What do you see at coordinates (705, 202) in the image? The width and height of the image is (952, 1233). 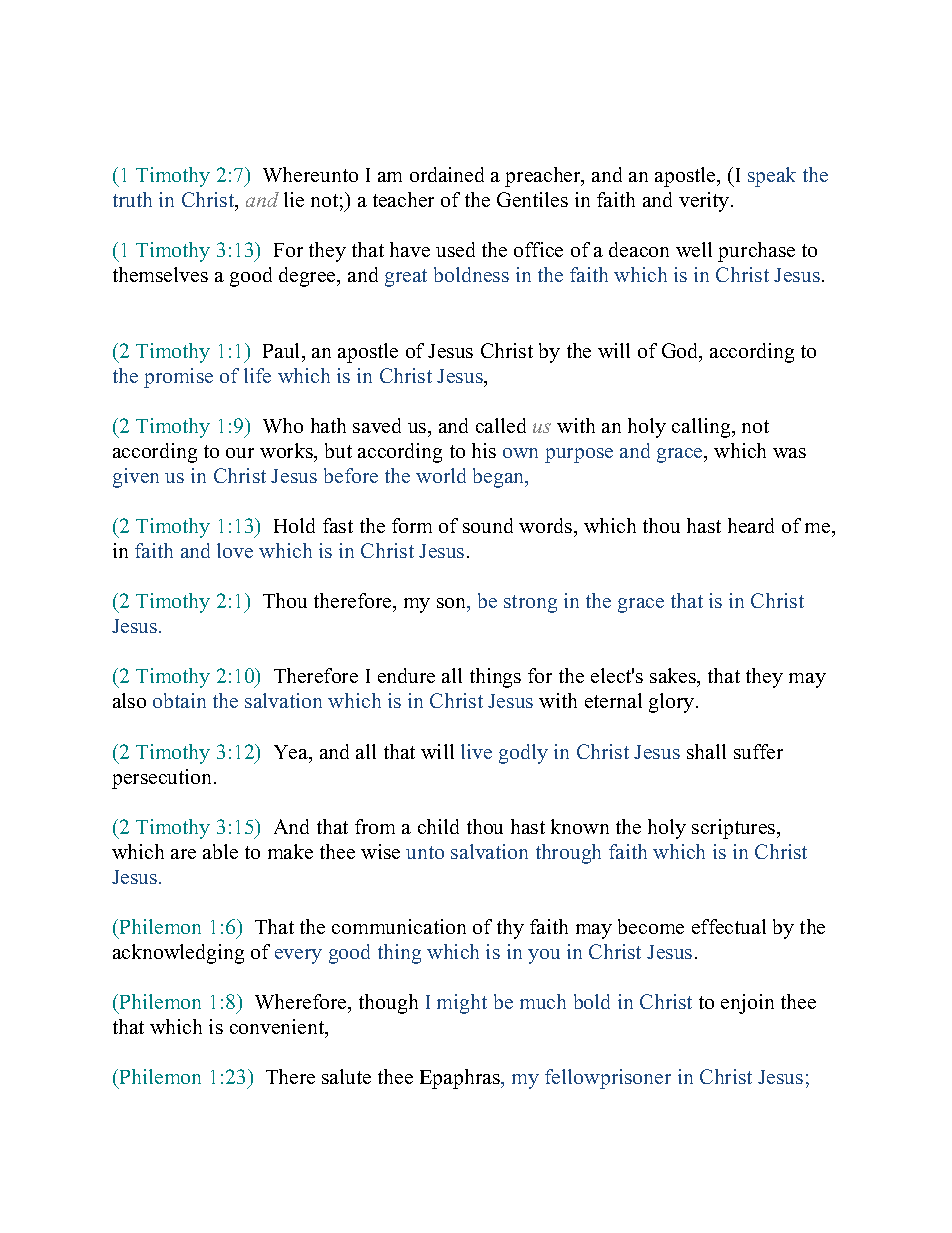 I see `verity` at bounding box center [705, 202].
